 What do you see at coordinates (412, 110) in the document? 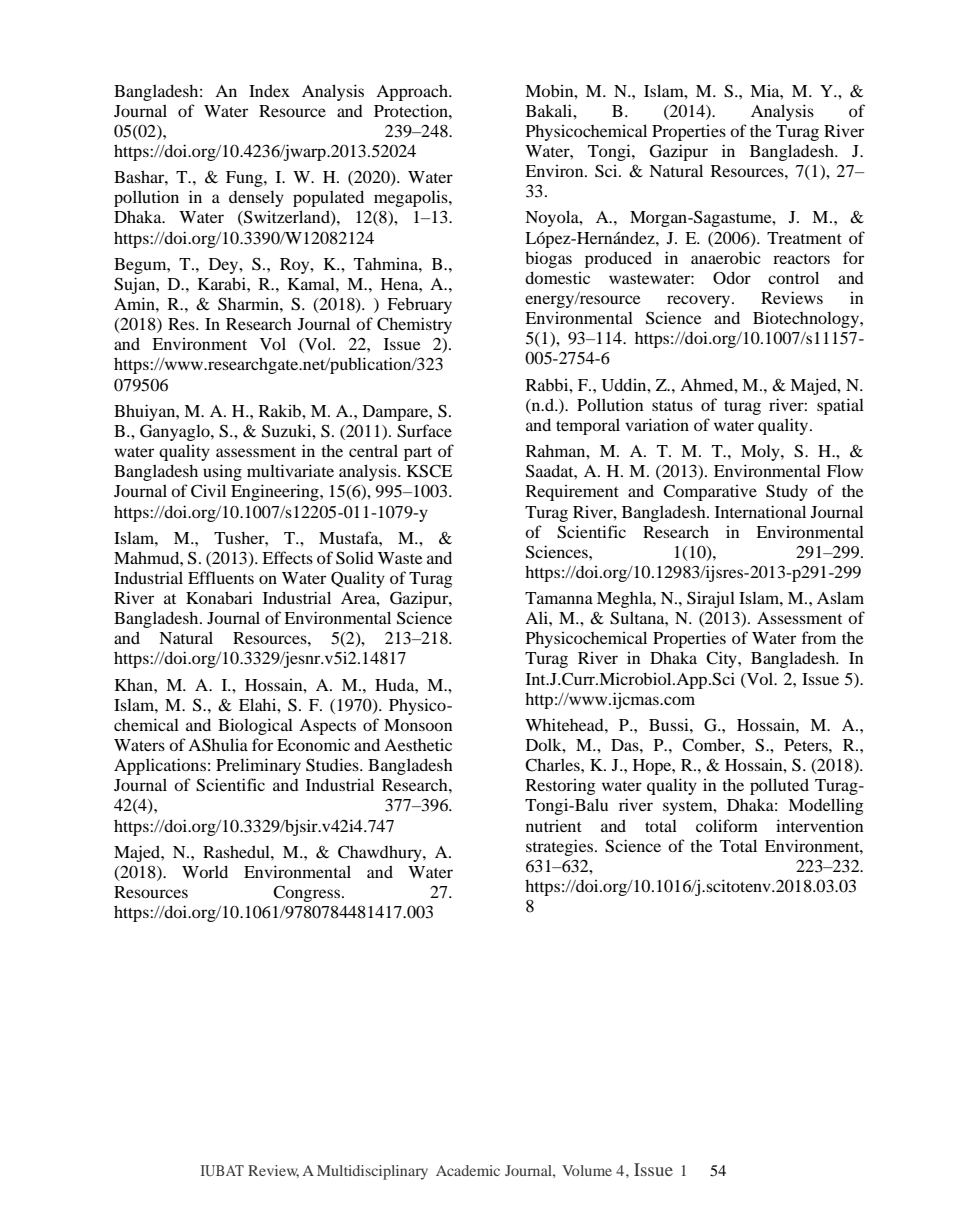
I see `Protection` at bounding box center [412, 110].
